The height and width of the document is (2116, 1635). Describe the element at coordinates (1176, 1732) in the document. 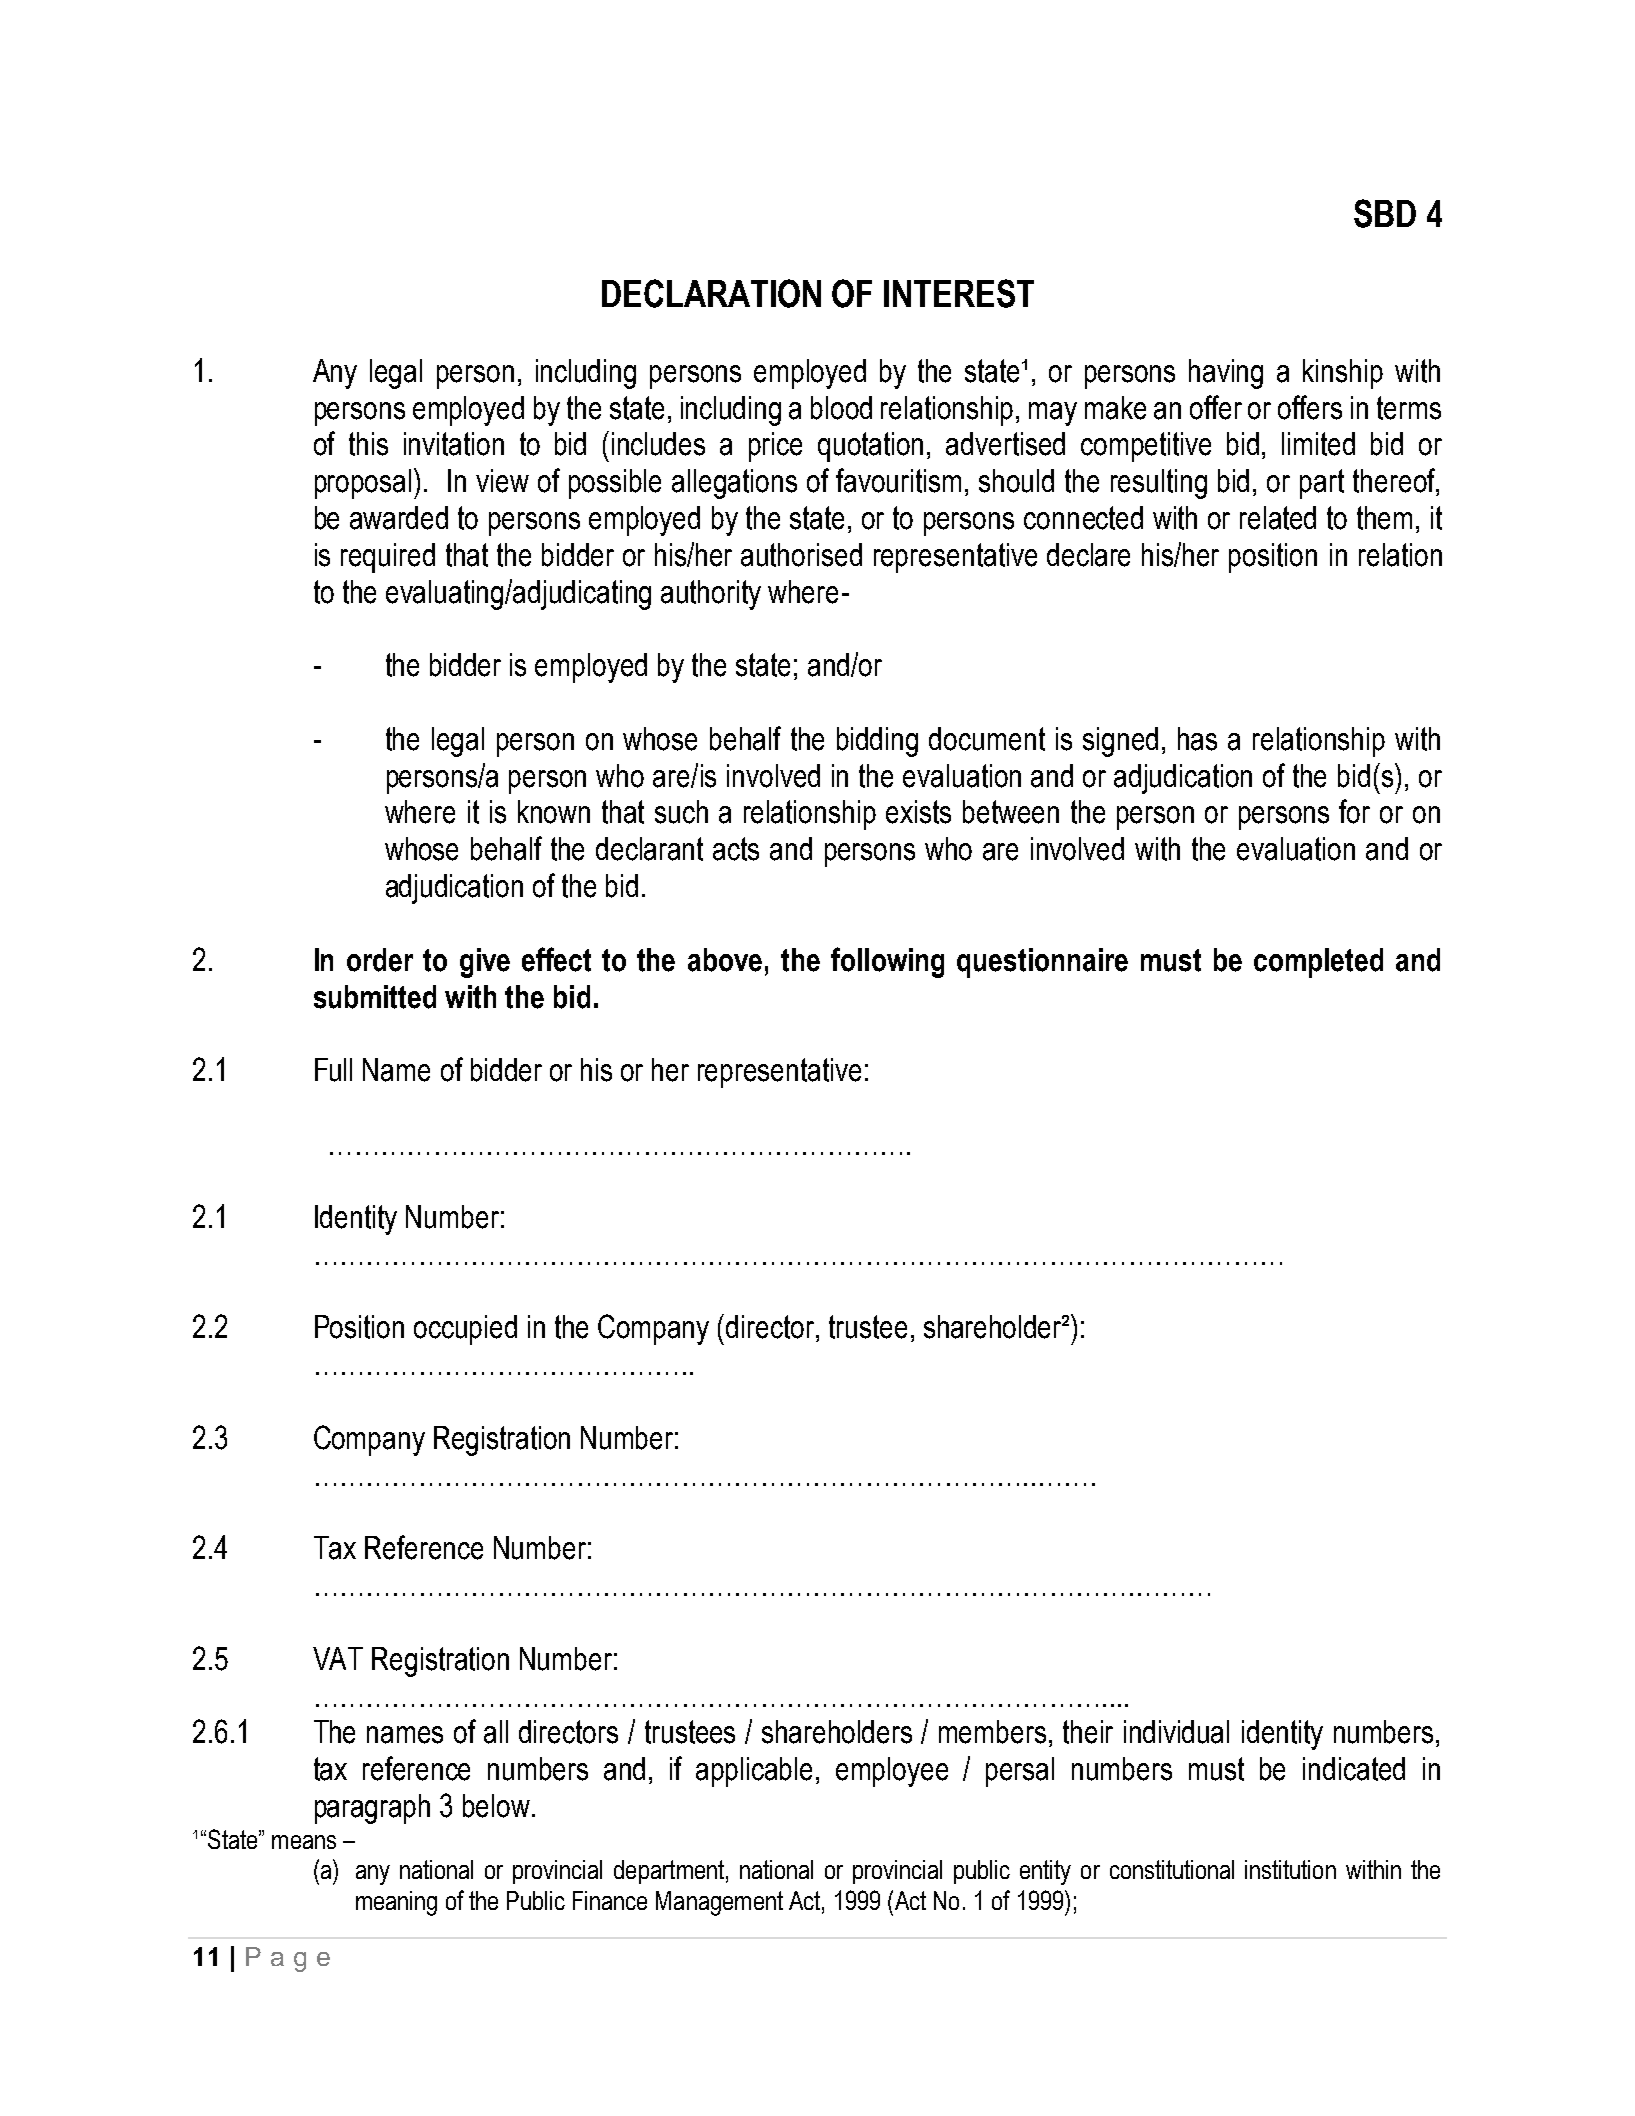

I see `individual` at that location.
